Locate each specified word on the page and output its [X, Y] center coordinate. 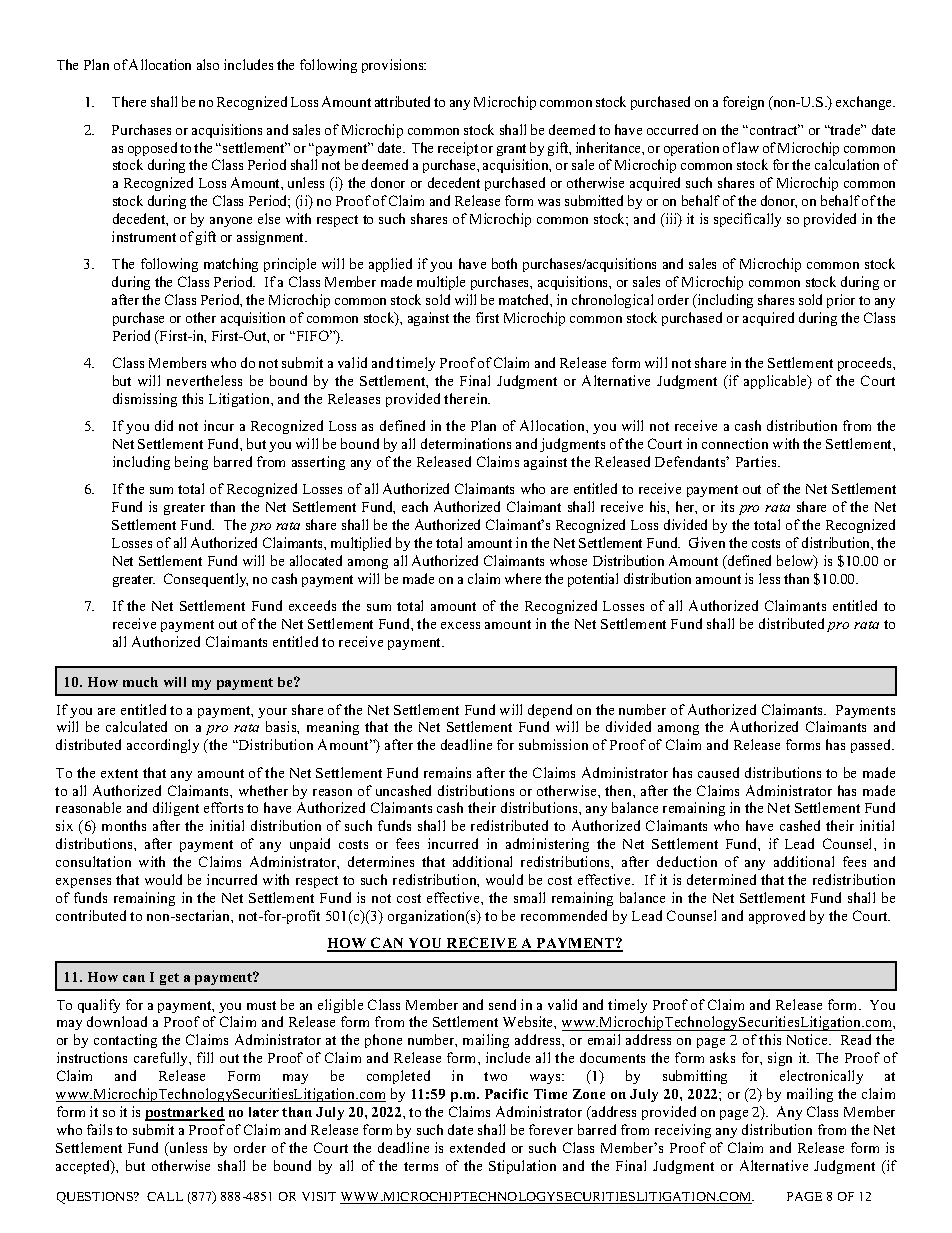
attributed [402, 101]
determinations [466, 443]
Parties [757, 461]
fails [99, 1129]
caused [718, 772]
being [191, 463]
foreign [743, 103]
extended [477, 1147]
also [208, 64]
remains [447, 772]
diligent [176, 809]
